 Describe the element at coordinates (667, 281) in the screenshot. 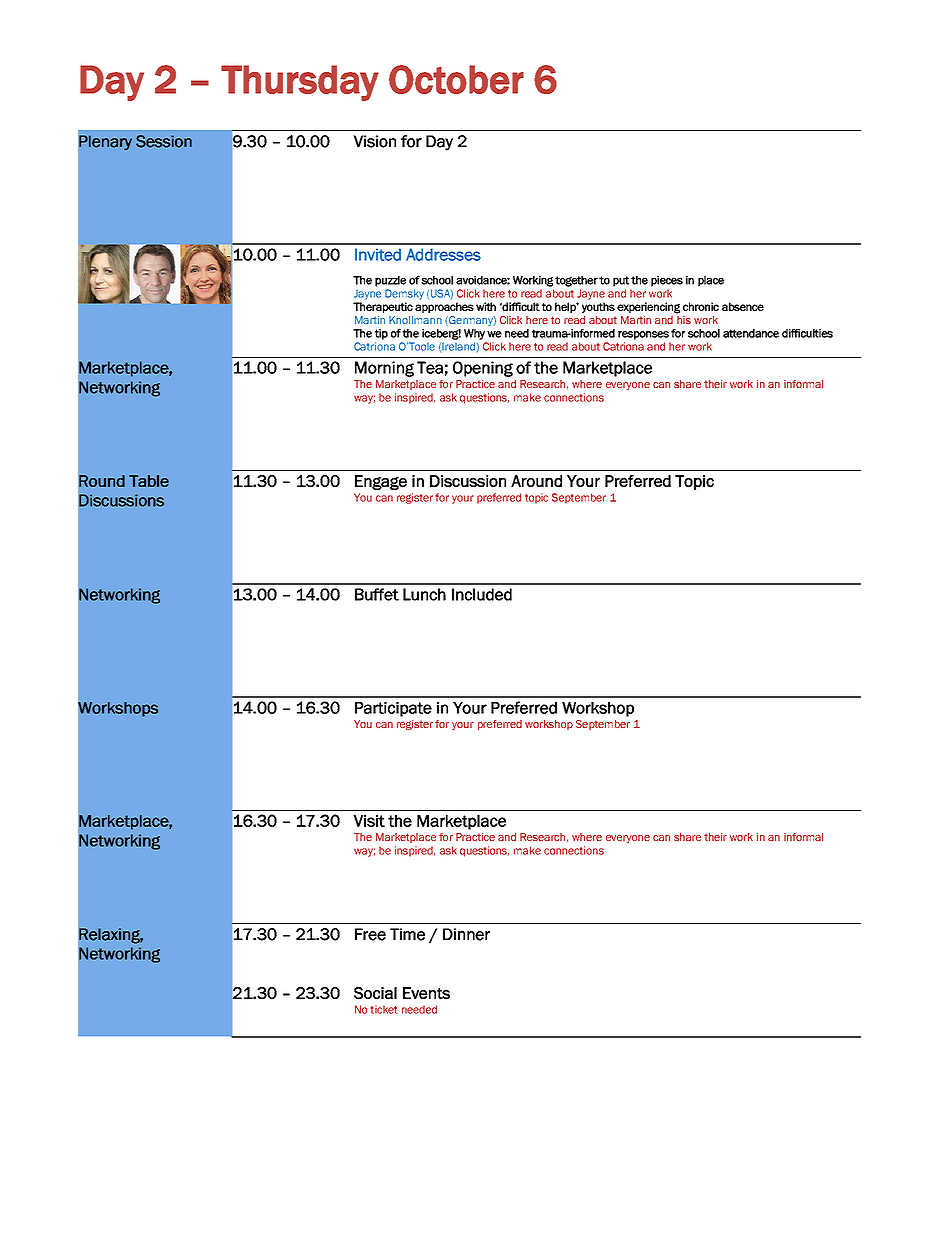

I see `pieces` at that location.
